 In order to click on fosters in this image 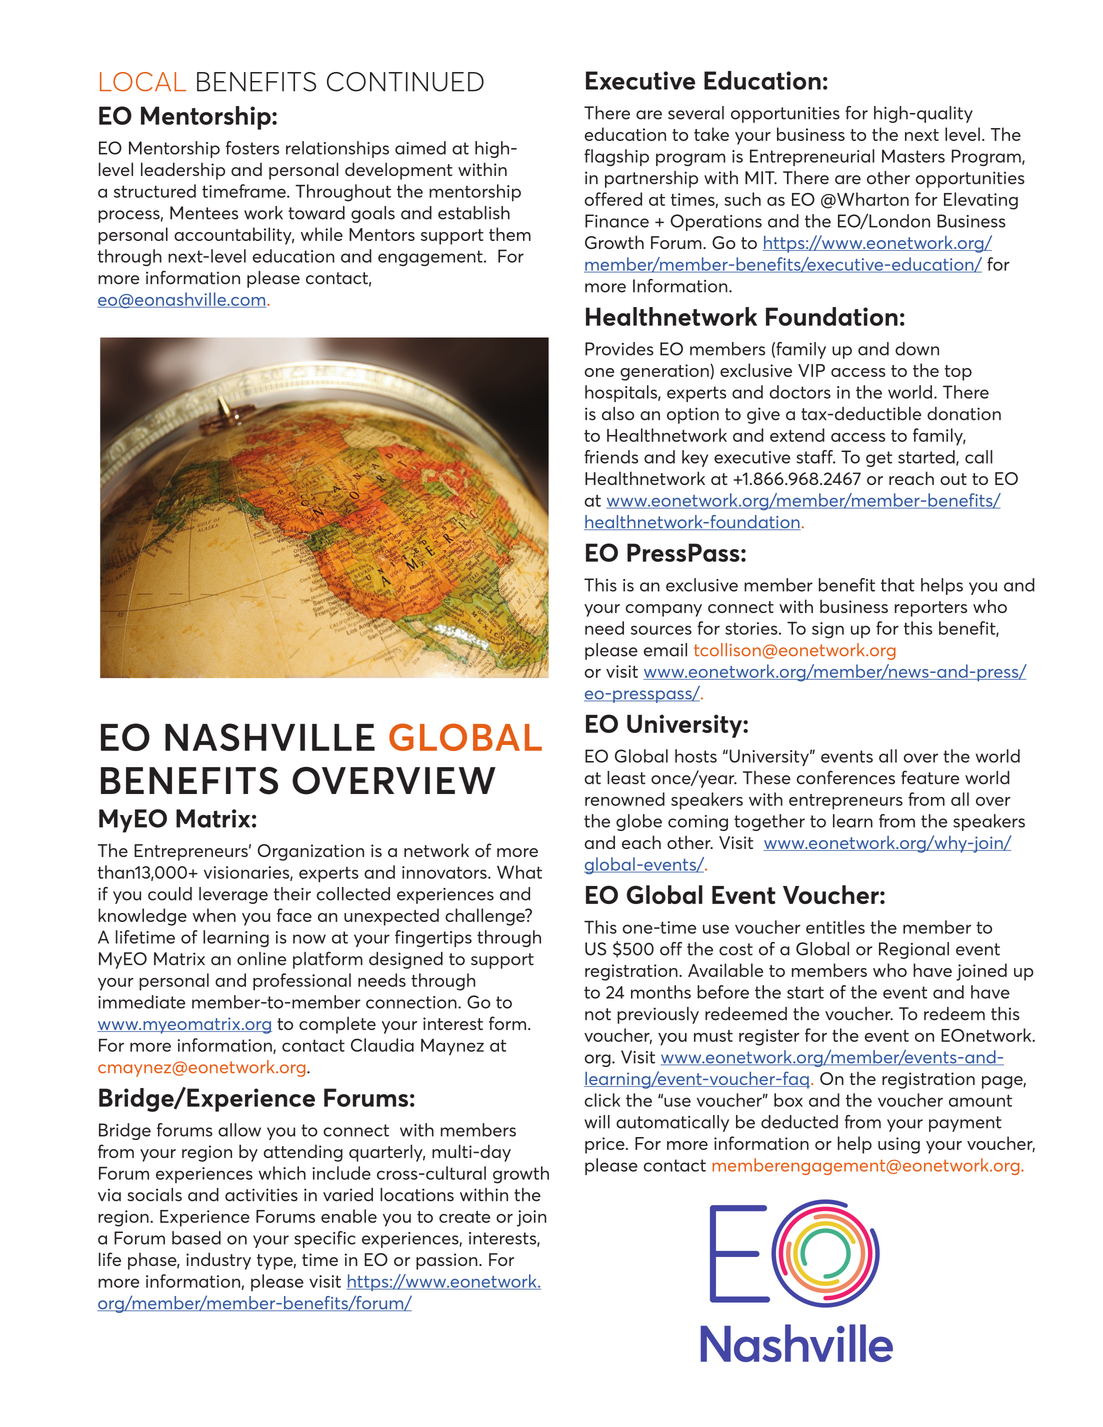, I will do `click(252, 148)`.
